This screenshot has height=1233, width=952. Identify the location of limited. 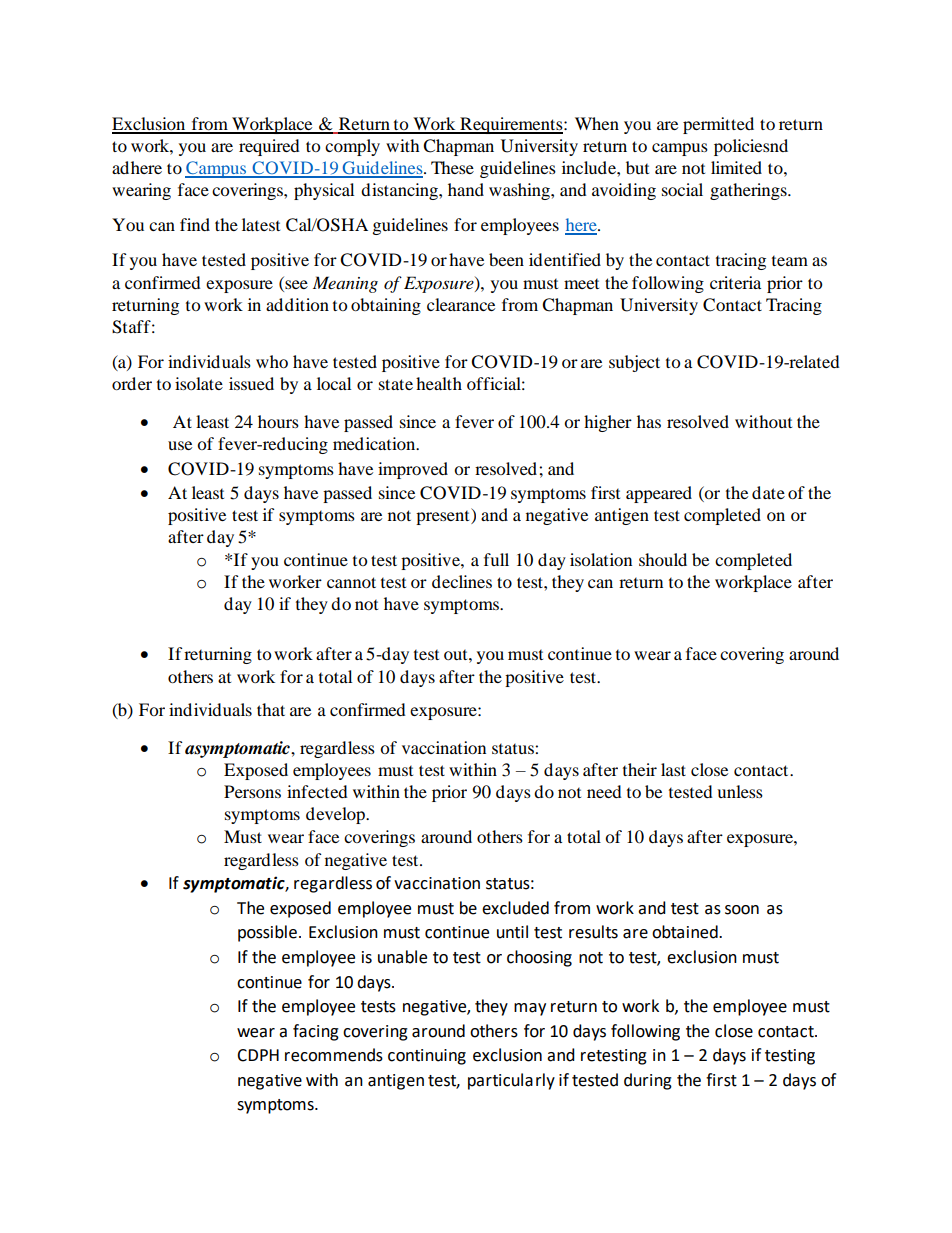
(736, 167).
